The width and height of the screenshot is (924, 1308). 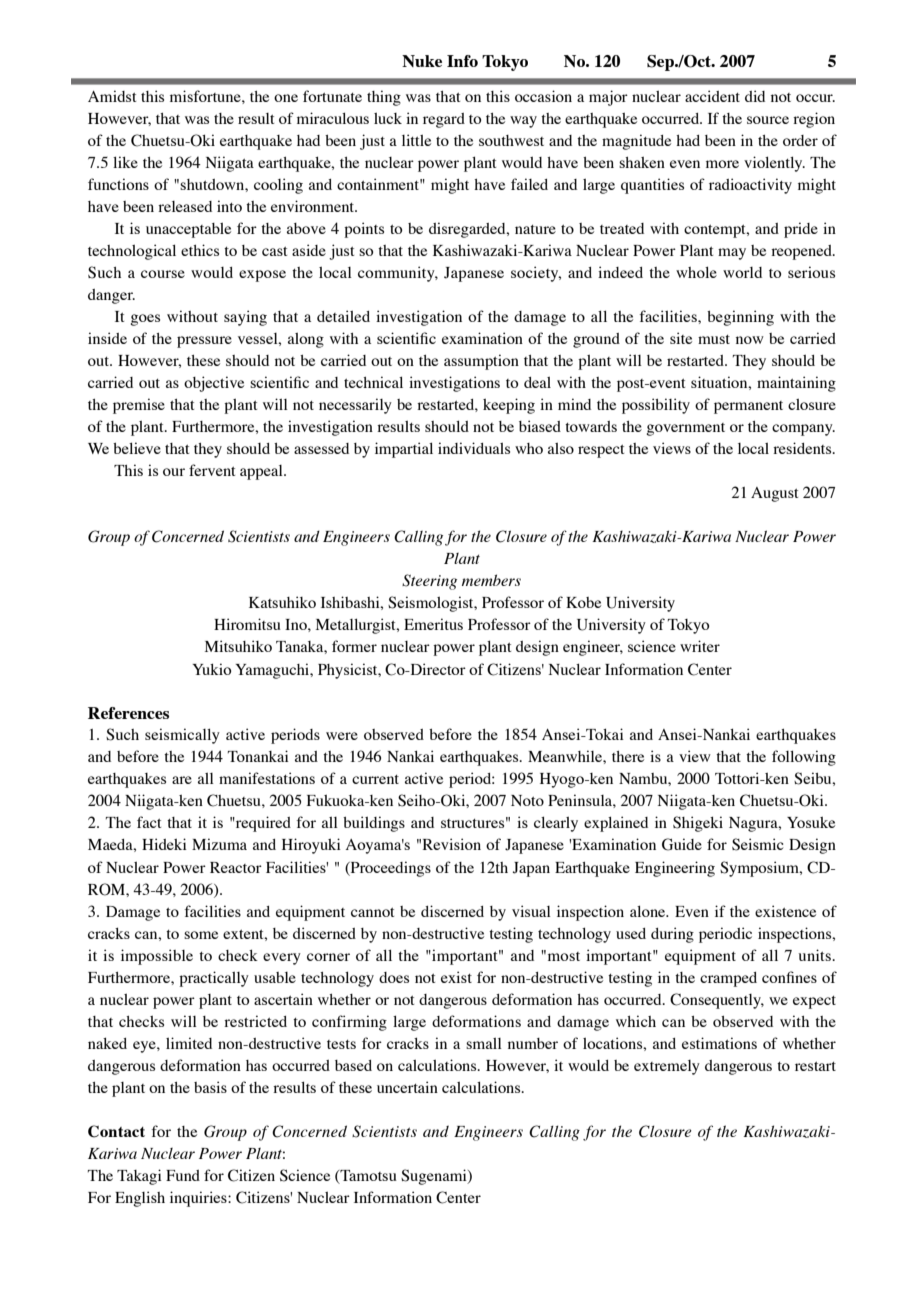 I want to click on extremely, so click(x=667, y=1067).
